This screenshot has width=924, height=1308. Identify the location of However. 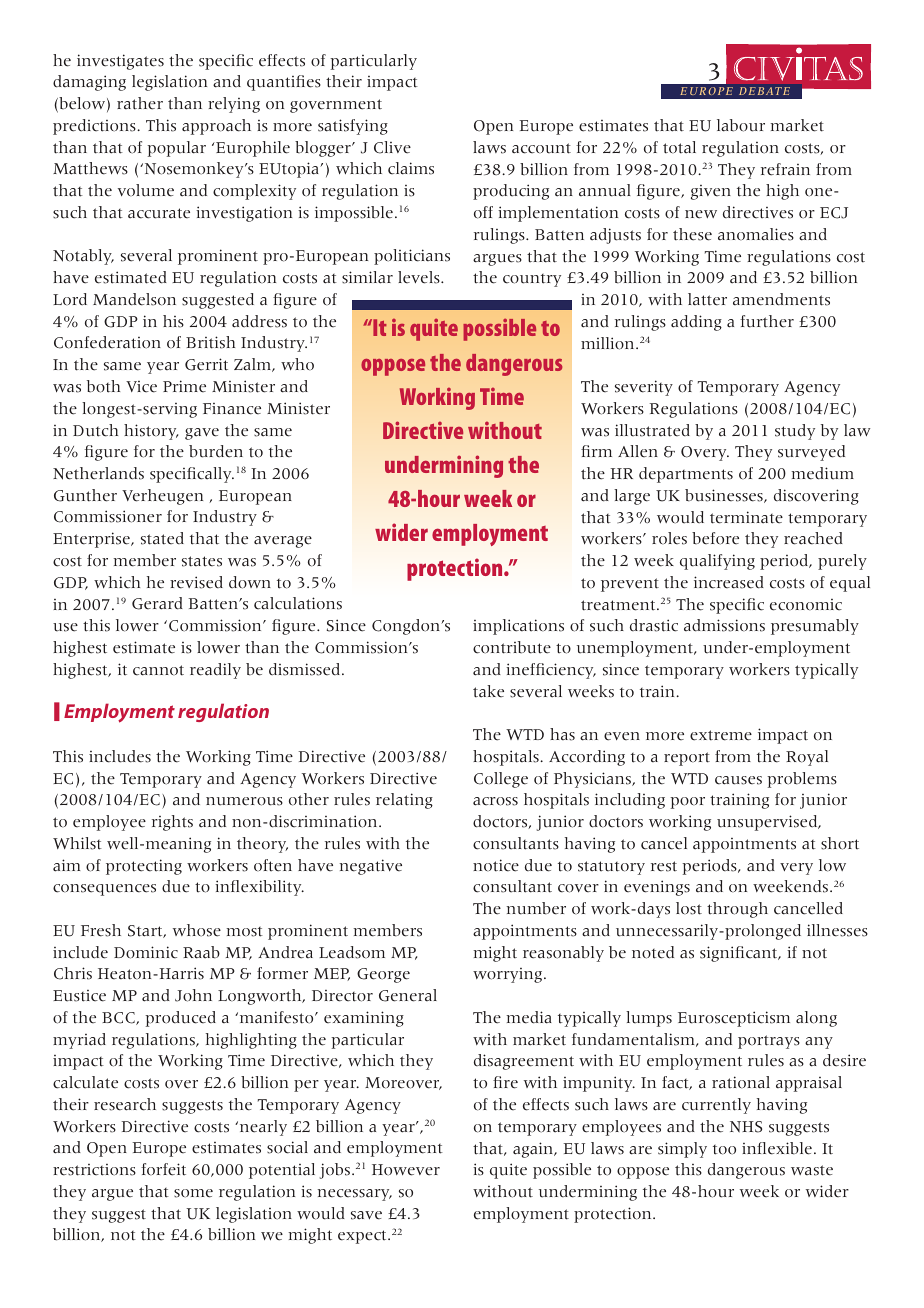
(406, 1170).
